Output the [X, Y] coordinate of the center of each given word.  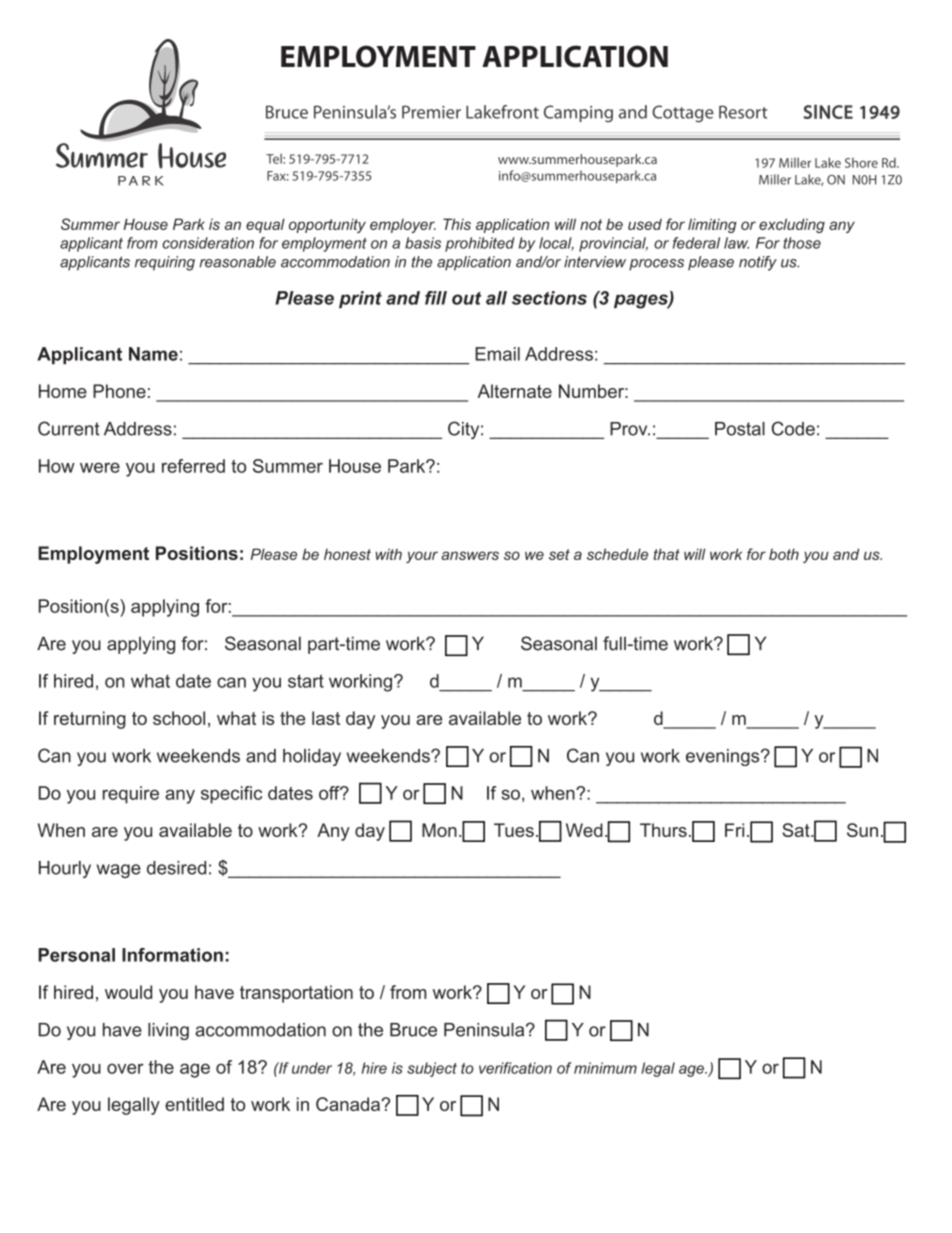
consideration [208, 243]
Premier [431, 112]
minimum [605, 1068]
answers [470, 555]
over [125, 1068]
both [784, 554]
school [179, 718]
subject [432, 1069]
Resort [743, 112]
